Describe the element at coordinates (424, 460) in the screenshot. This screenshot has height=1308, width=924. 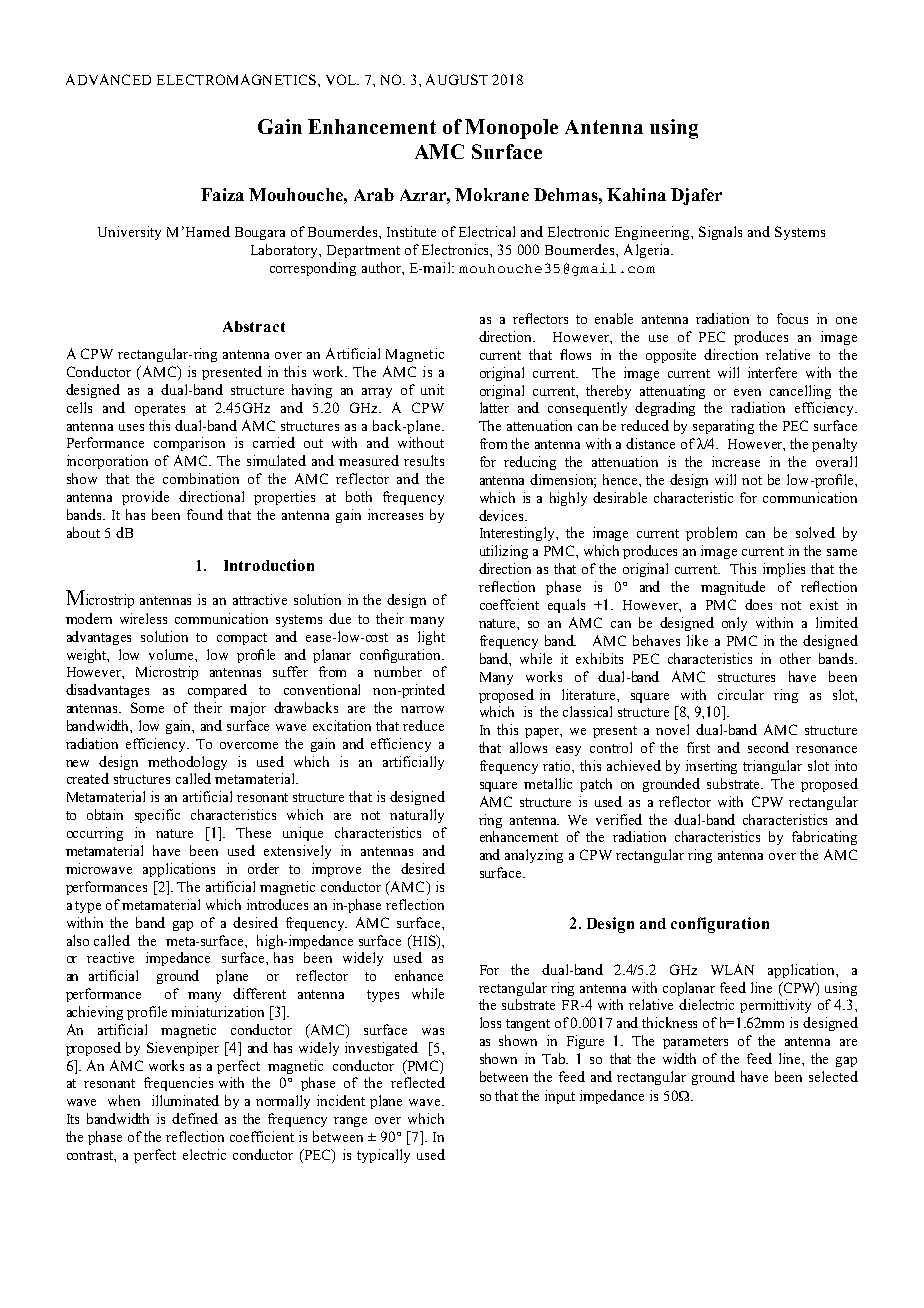
I see `results` at that location.
